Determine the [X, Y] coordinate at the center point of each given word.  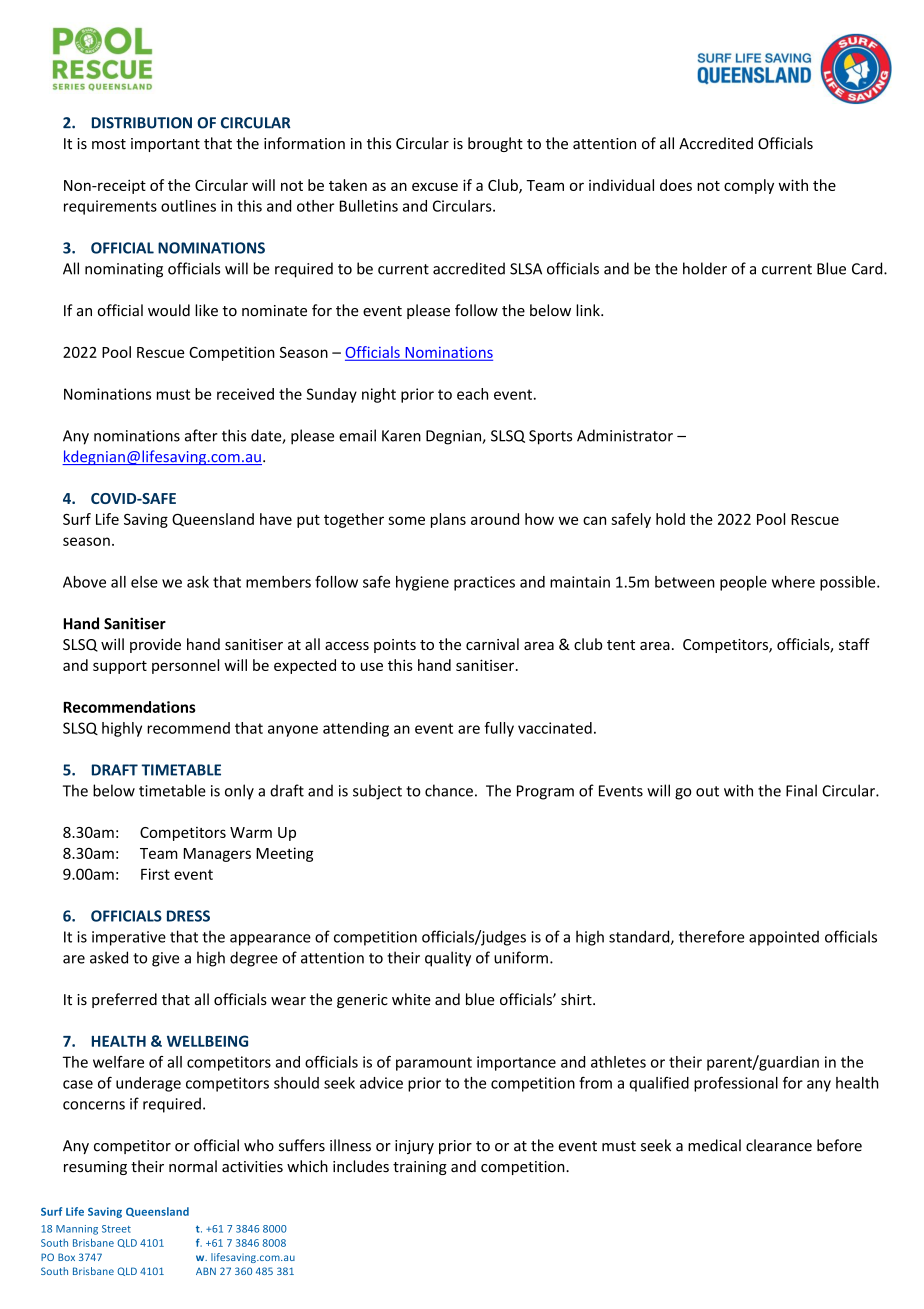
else [144, 582]
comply [749, 186]
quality [448, 959]
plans [448, 520]
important [165, 145]
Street [116, 1229]
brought [495, 144]
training [420, 1168]
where [793, 582]
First [155, 874]
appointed [784, 938]
